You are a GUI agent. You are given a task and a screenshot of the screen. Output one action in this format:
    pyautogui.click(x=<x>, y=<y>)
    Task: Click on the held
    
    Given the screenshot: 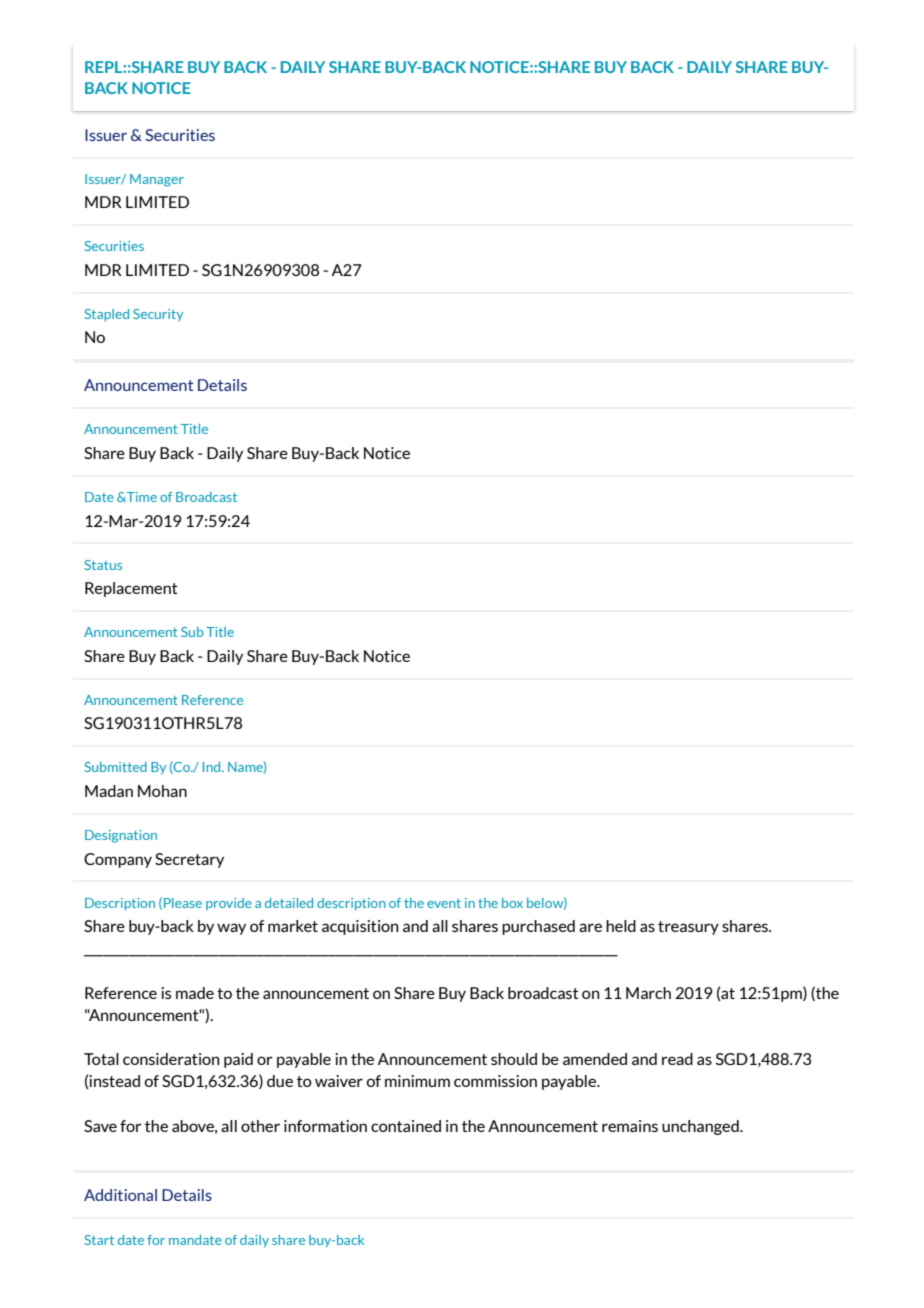 What is the action you would take?
    pyautogui.click(x=621, y=926)
